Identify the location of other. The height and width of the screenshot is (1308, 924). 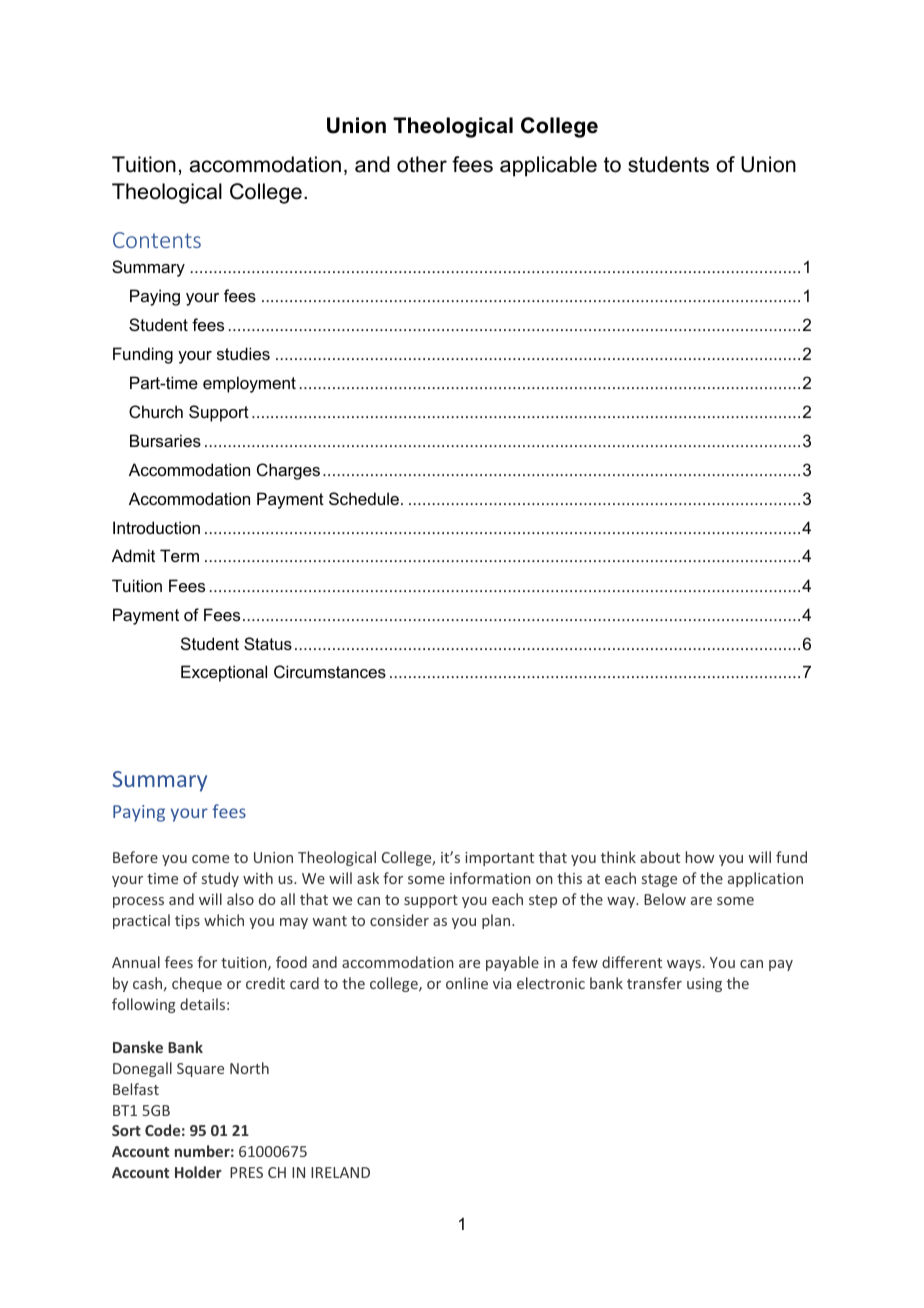
(422, 164).
